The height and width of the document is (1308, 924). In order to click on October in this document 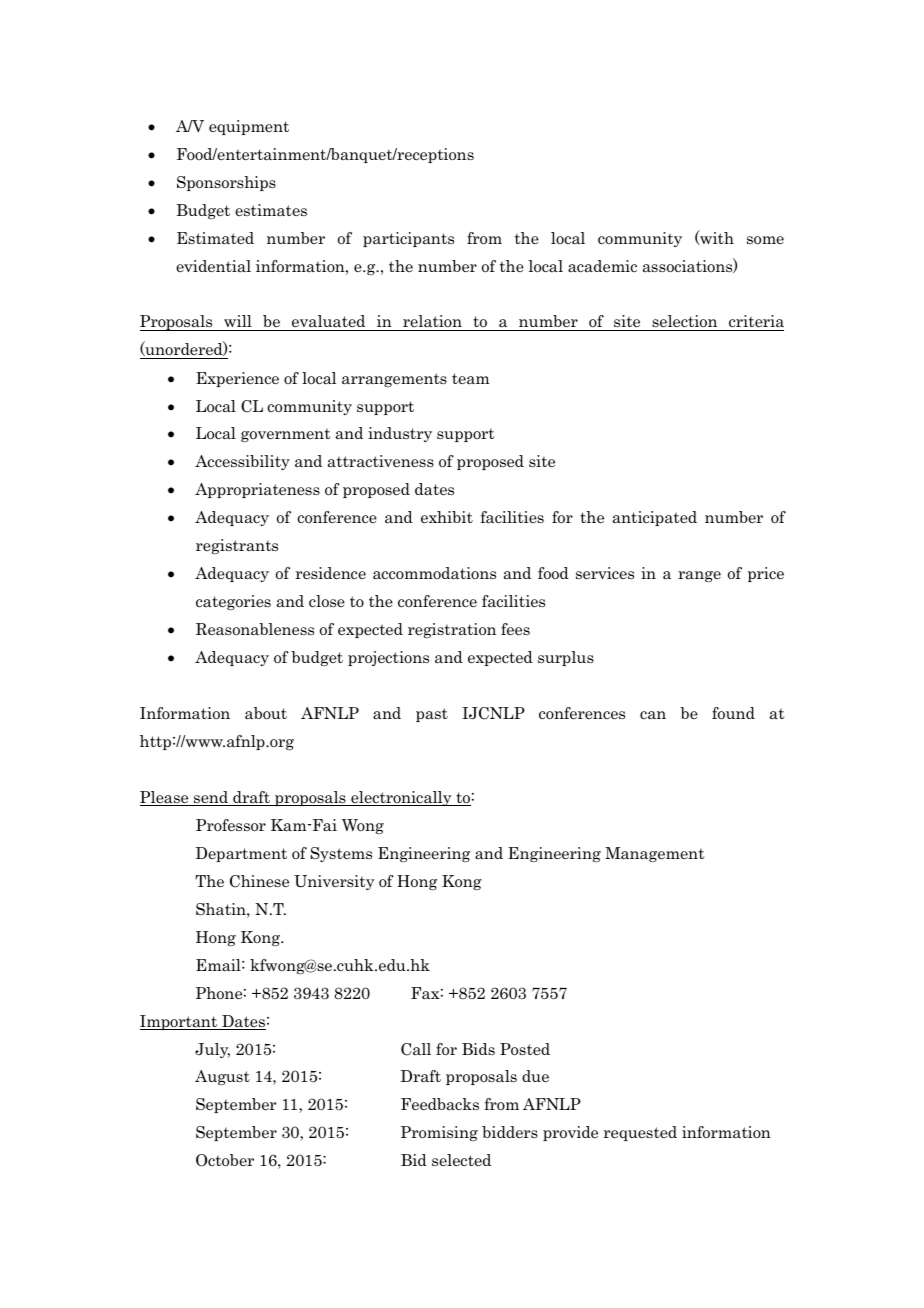, I will do `click(225, 1160)`.
